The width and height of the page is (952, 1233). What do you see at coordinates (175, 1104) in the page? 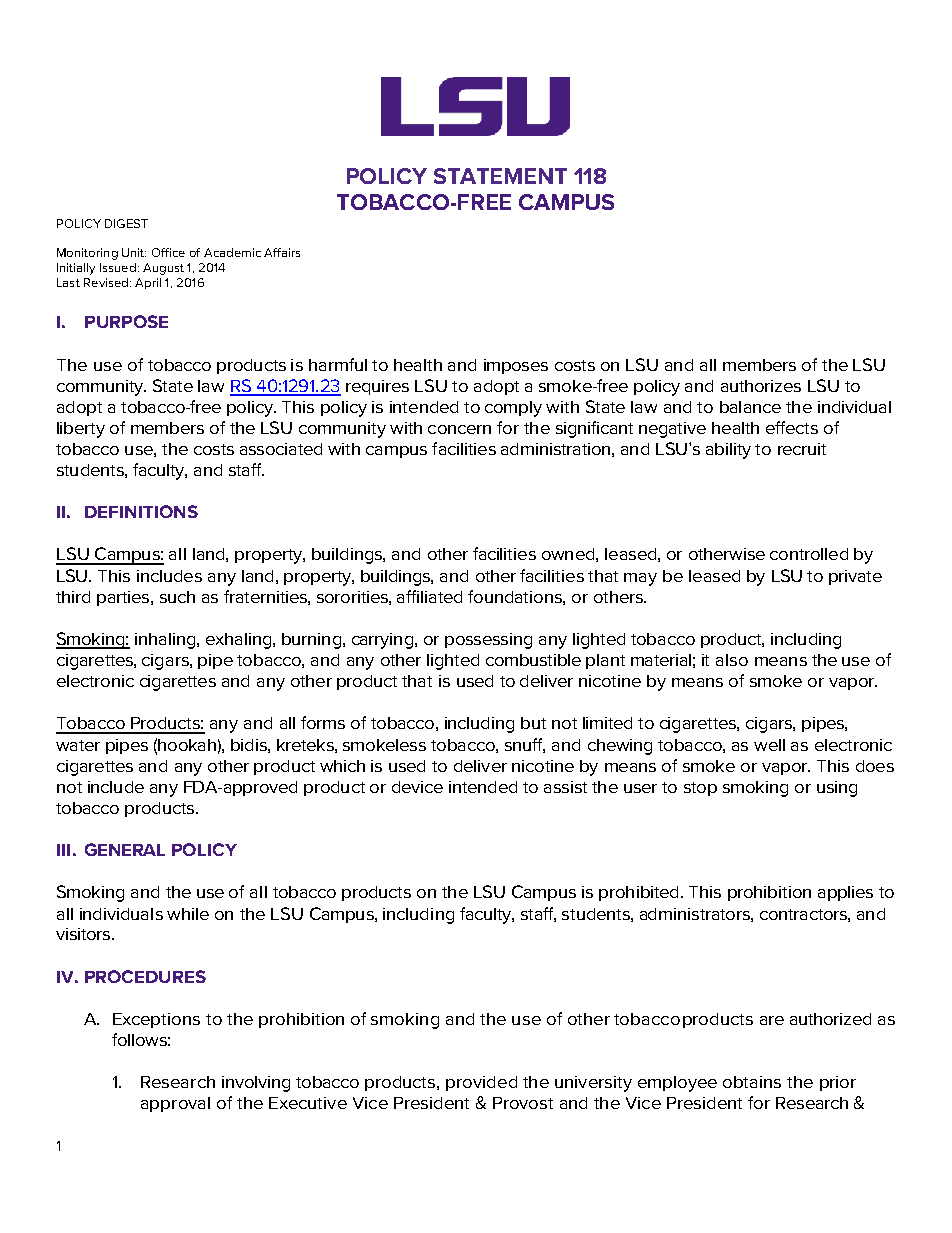
I see `approval` at bounding box center [175, 1104].
